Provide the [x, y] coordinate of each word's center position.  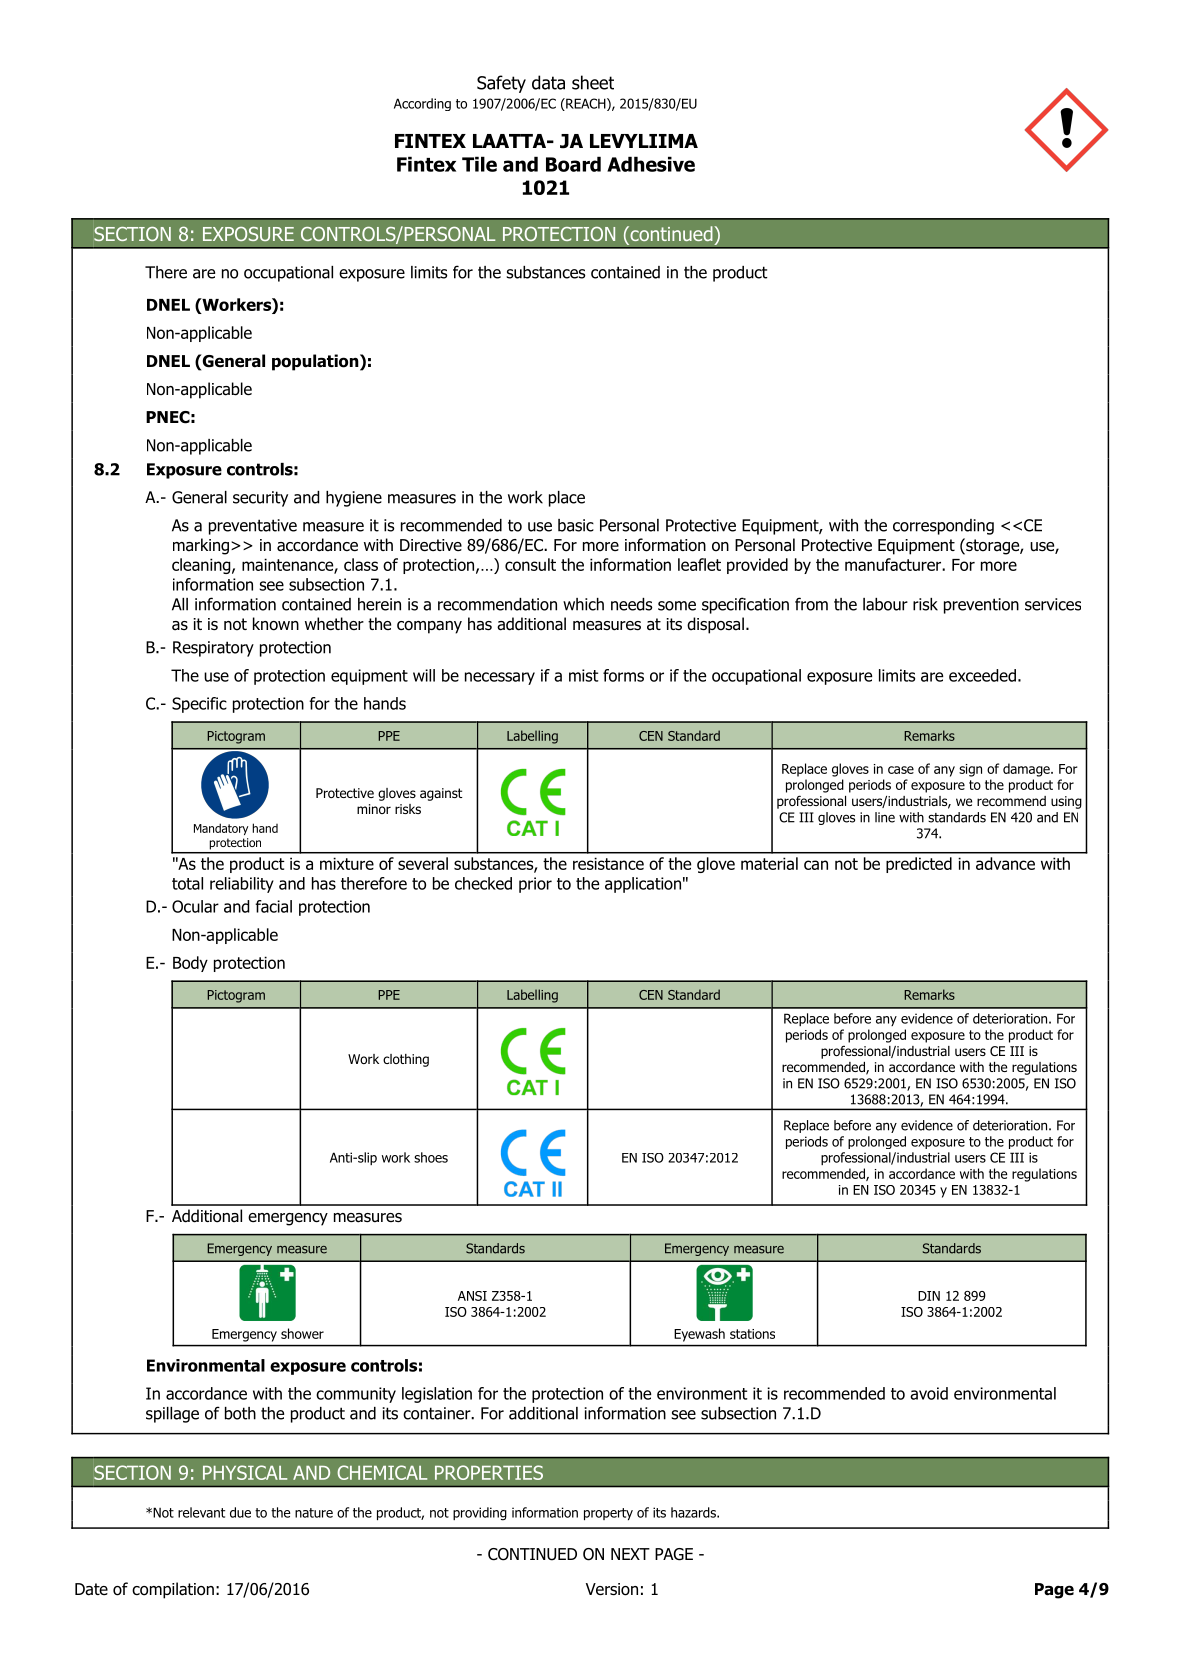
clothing [406, 1060]
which [583, 604]
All [180, 604]
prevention [981, 606]
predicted [919, 865]
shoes [431, 1157]
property [608, 1514]
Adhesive [651, 164]
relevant [201, 1512]
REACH [585, 104]
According [422, 104]
